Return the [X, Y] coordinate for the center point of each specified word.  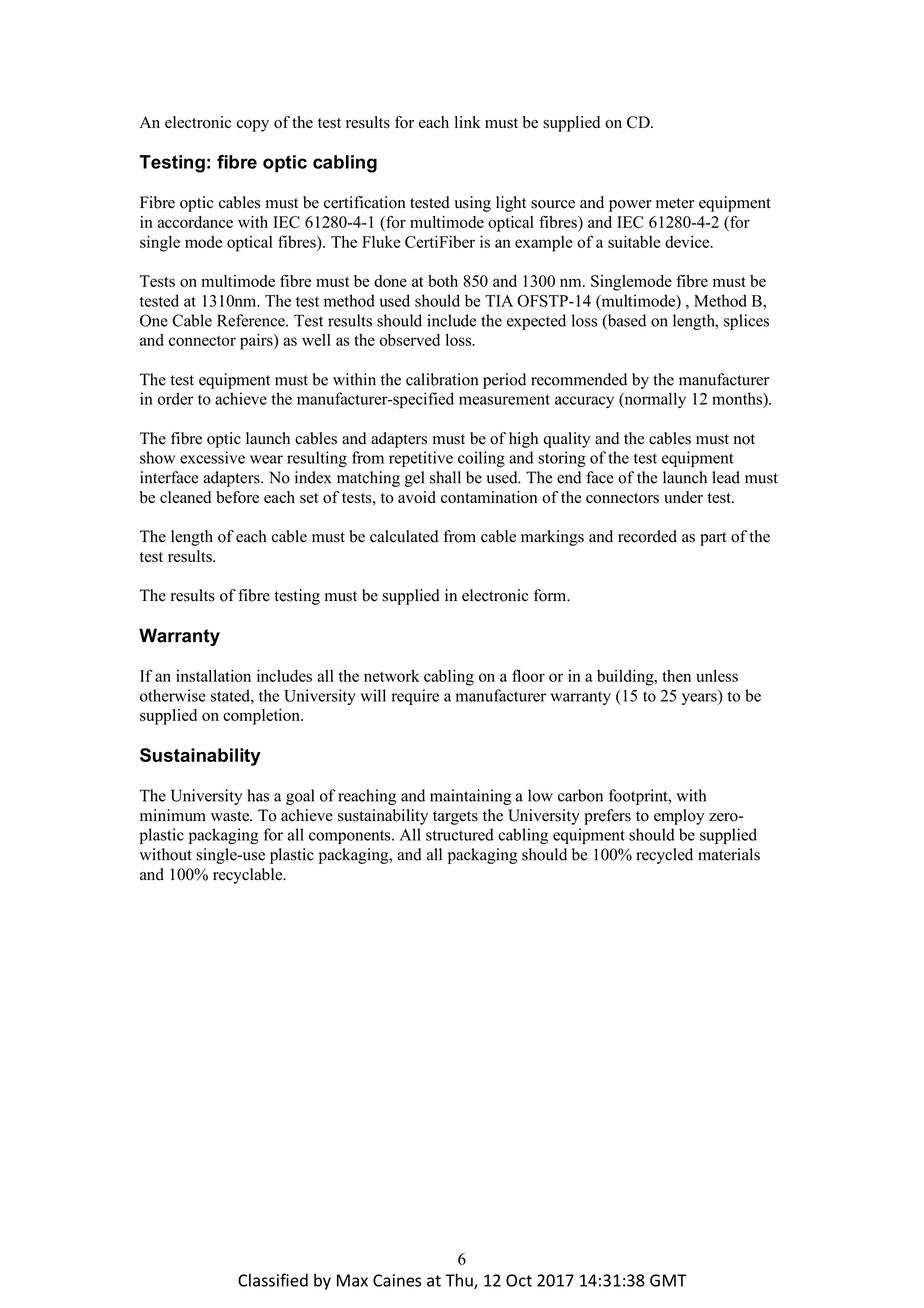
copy [253, 126]
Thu [460, 1281]
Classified [273, 1280]
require [415, 697]
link [468, 122]
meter [675, 203]
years [700, 699]
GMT [668, 1280]
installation [213, 675]
